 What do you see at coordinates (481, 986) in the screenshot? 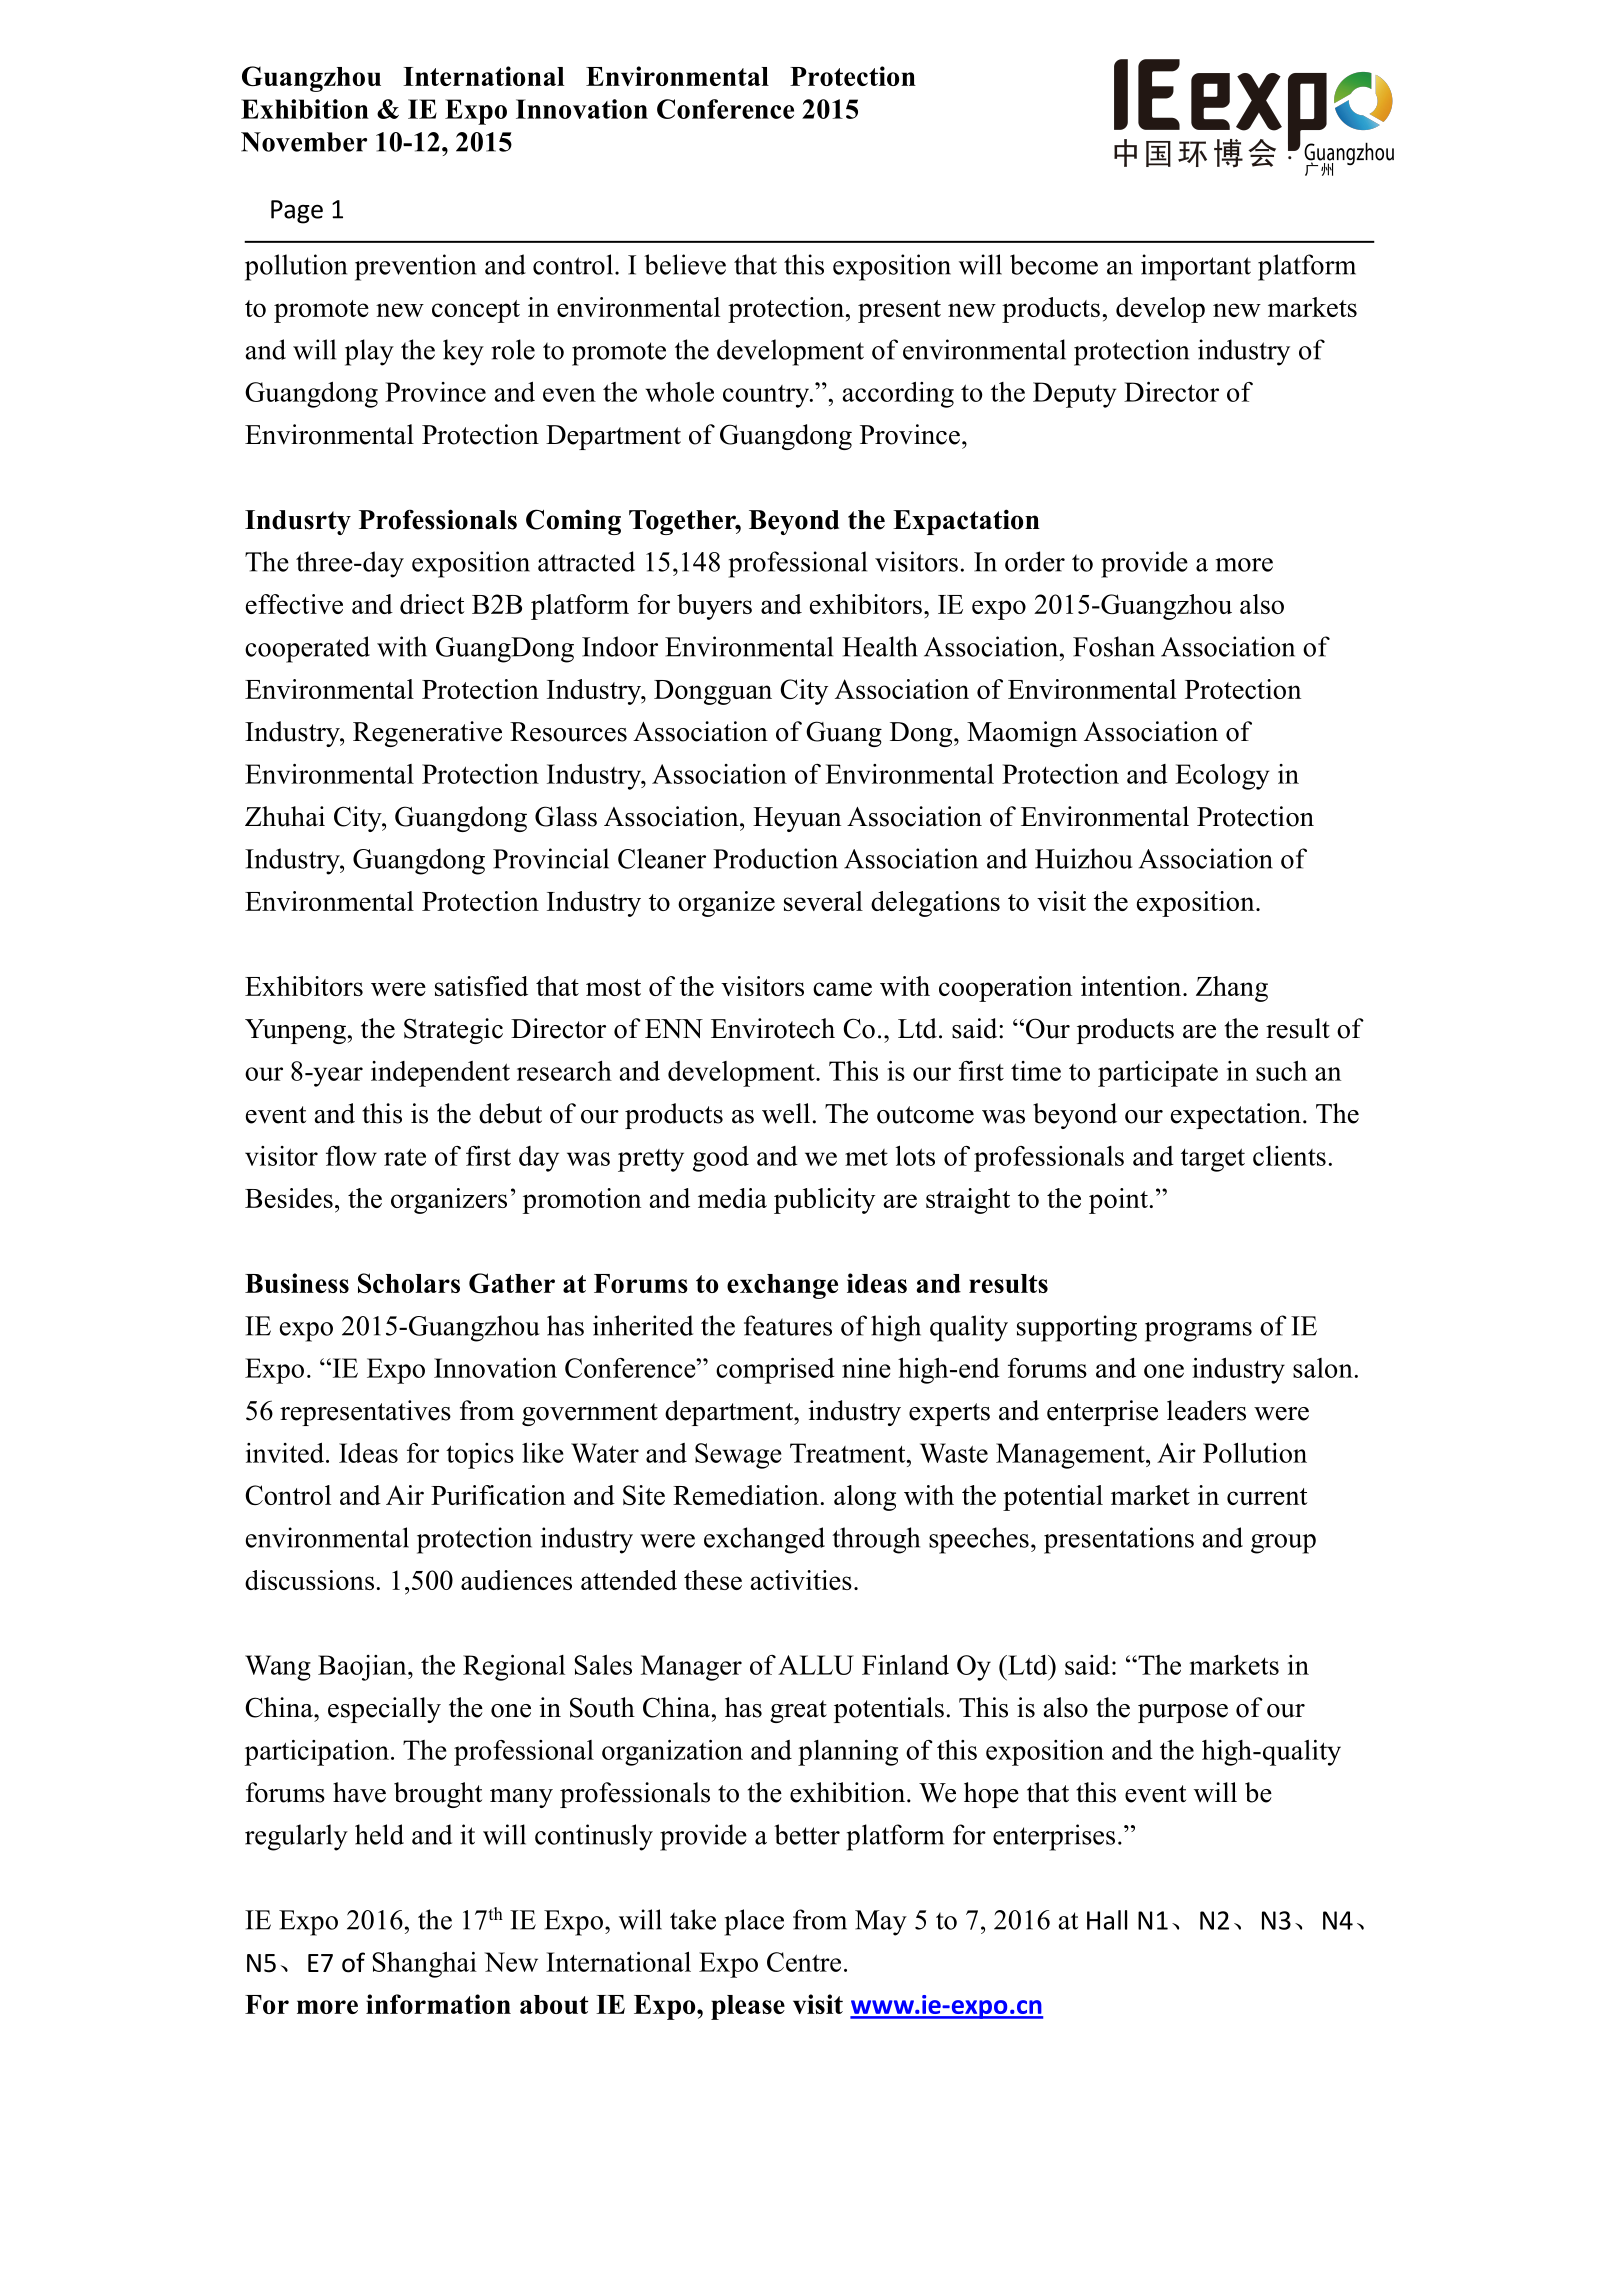
I see `satisfied` at bounding box center [481, 986].
